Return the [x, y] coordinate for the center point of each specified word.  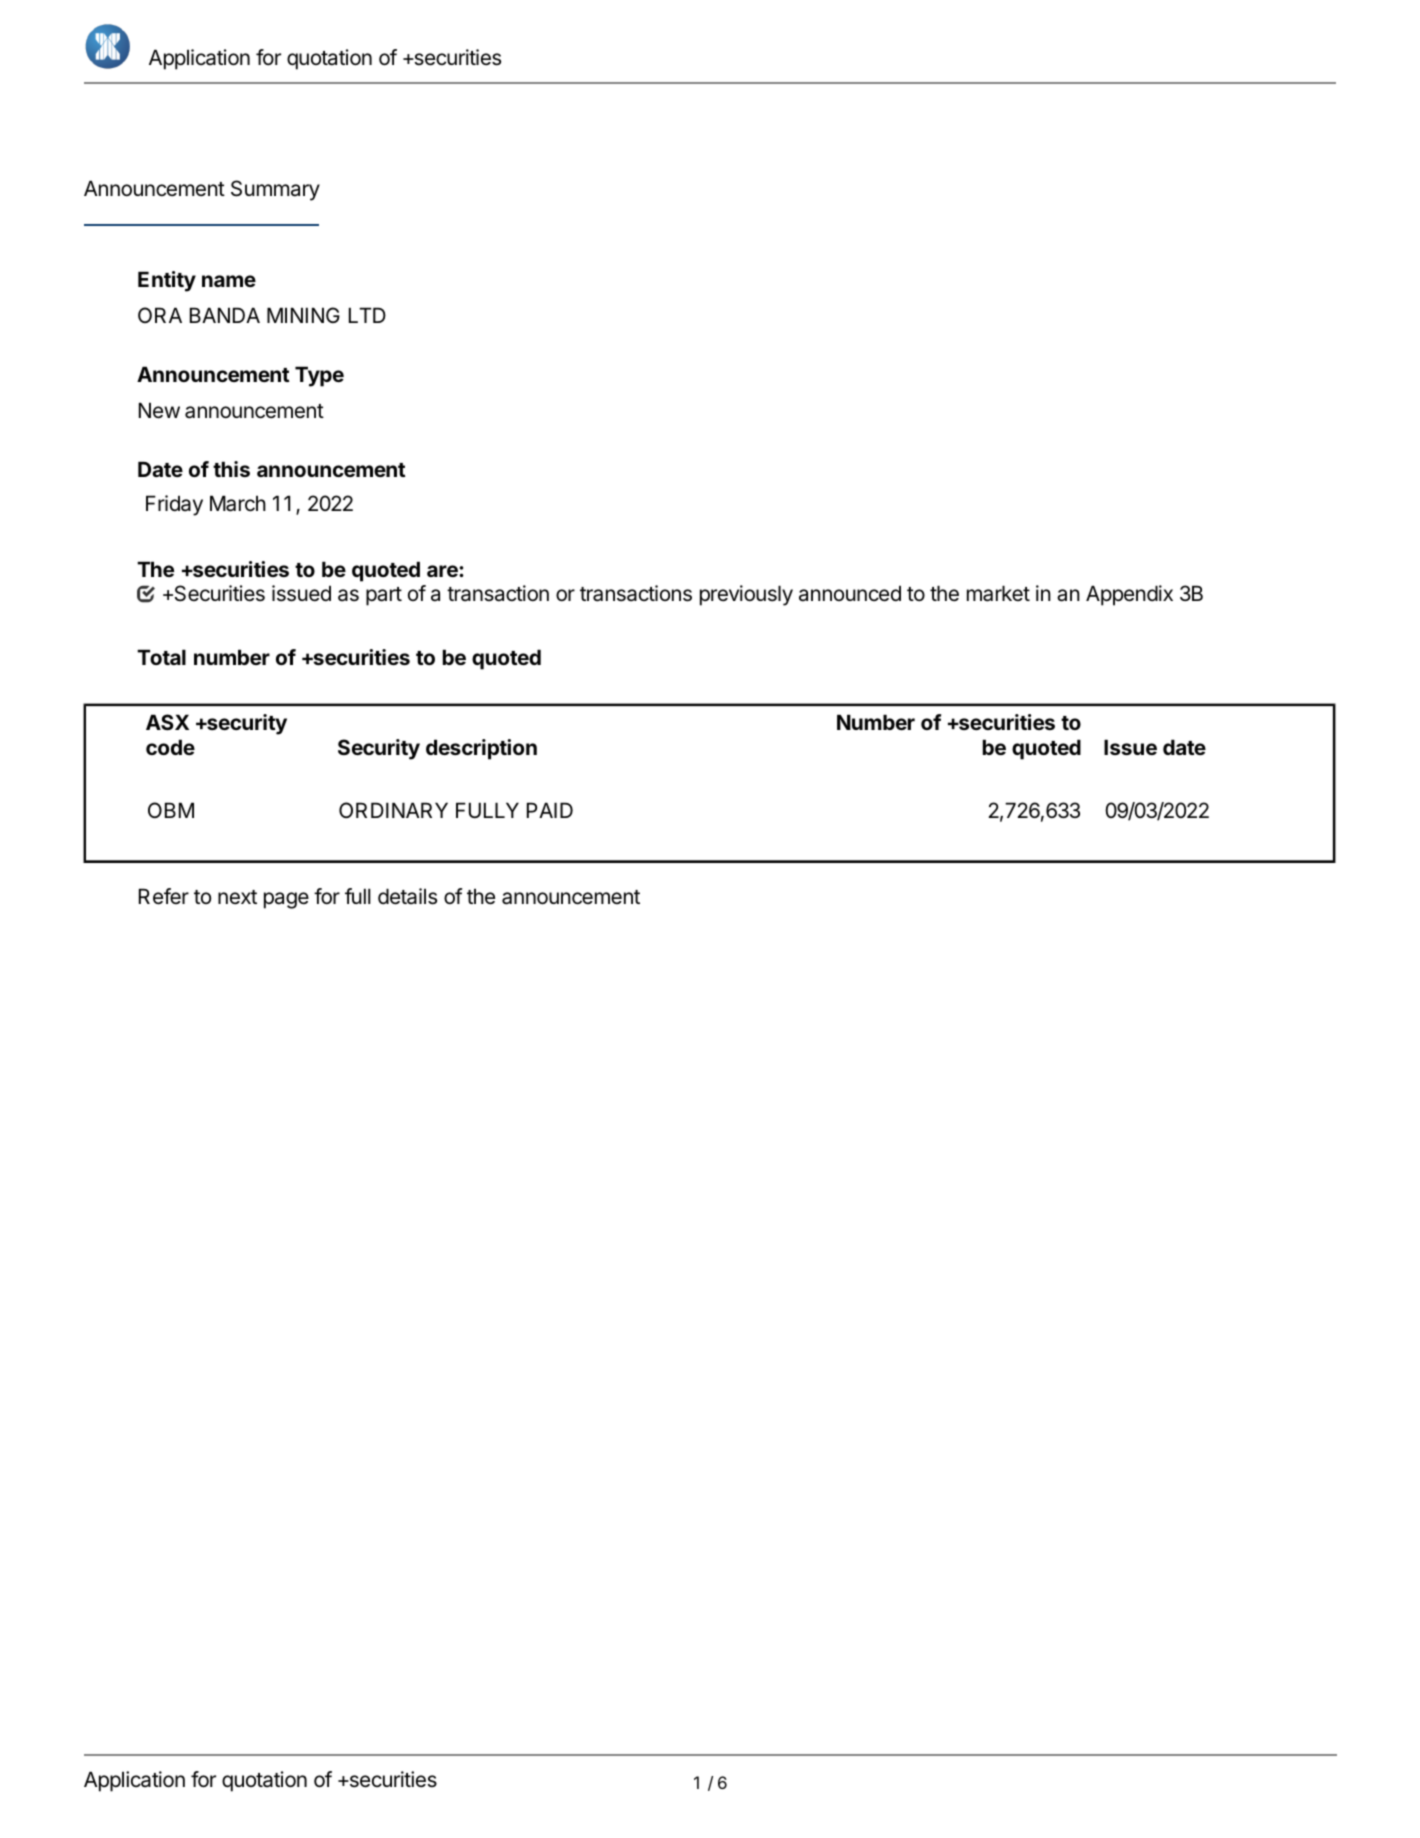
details [407, 896]
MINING [303, 315]
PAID [550, 810]
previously [746, 595]
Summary [275, 190]
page [286, 900]
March [238, 503]
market [998, 593]
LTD [367, 315]
